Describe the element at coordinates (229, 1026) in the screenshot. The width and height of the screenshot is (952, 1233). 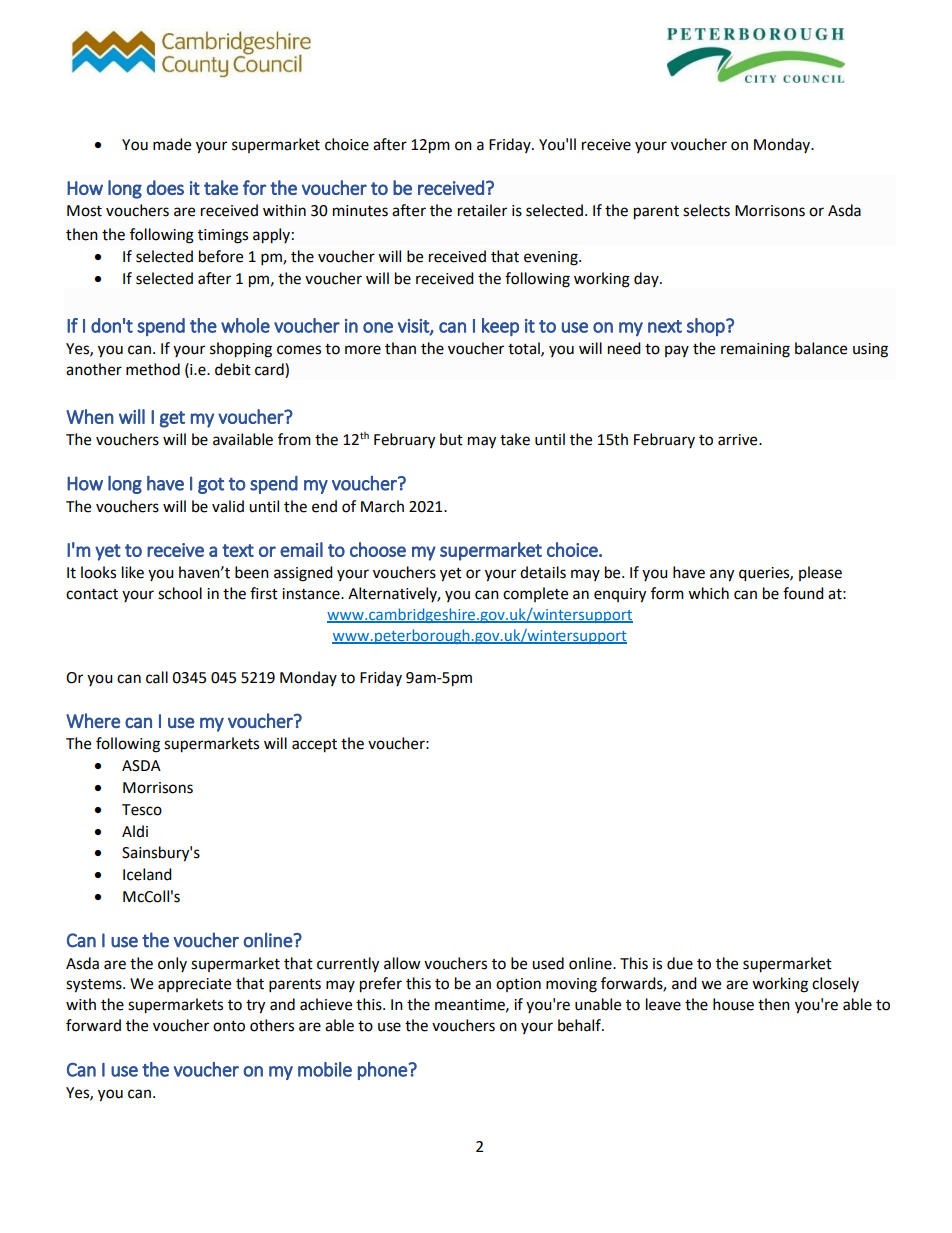
I see `onto` at that location.
